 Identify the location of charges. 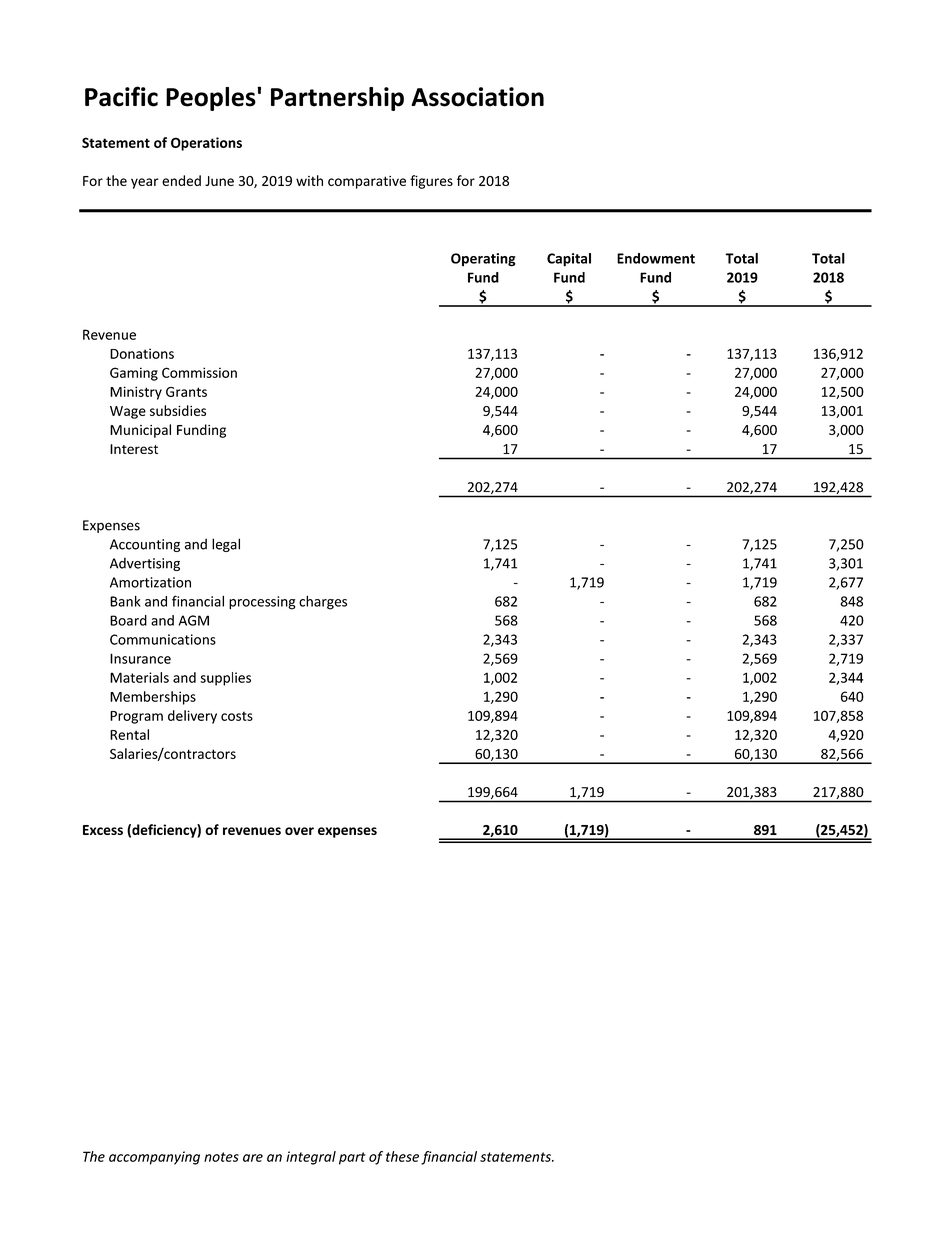
(323, 603).
